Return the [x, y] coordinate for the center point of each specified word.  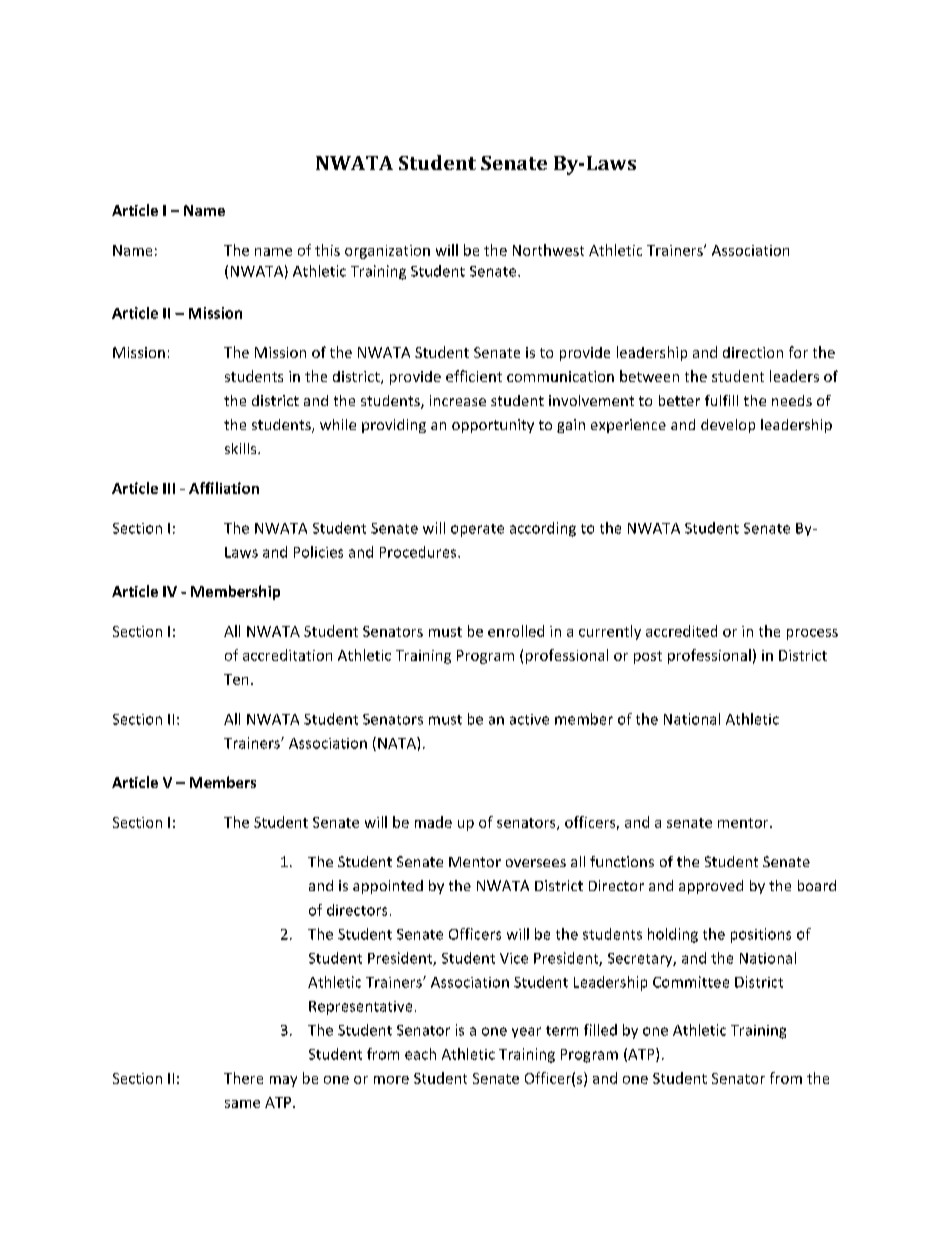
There [243, 1078]
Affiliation [224, 488]
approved [711, 887]
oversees [536, 863]
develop [728, 426]
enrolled [516, 631]
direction [753, 352]
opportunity [493, 426]
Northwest [548, 250]
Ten [236, 679]
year [526, 1032]
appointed [388, 887]
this [327, 250]
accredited [681, 631]
